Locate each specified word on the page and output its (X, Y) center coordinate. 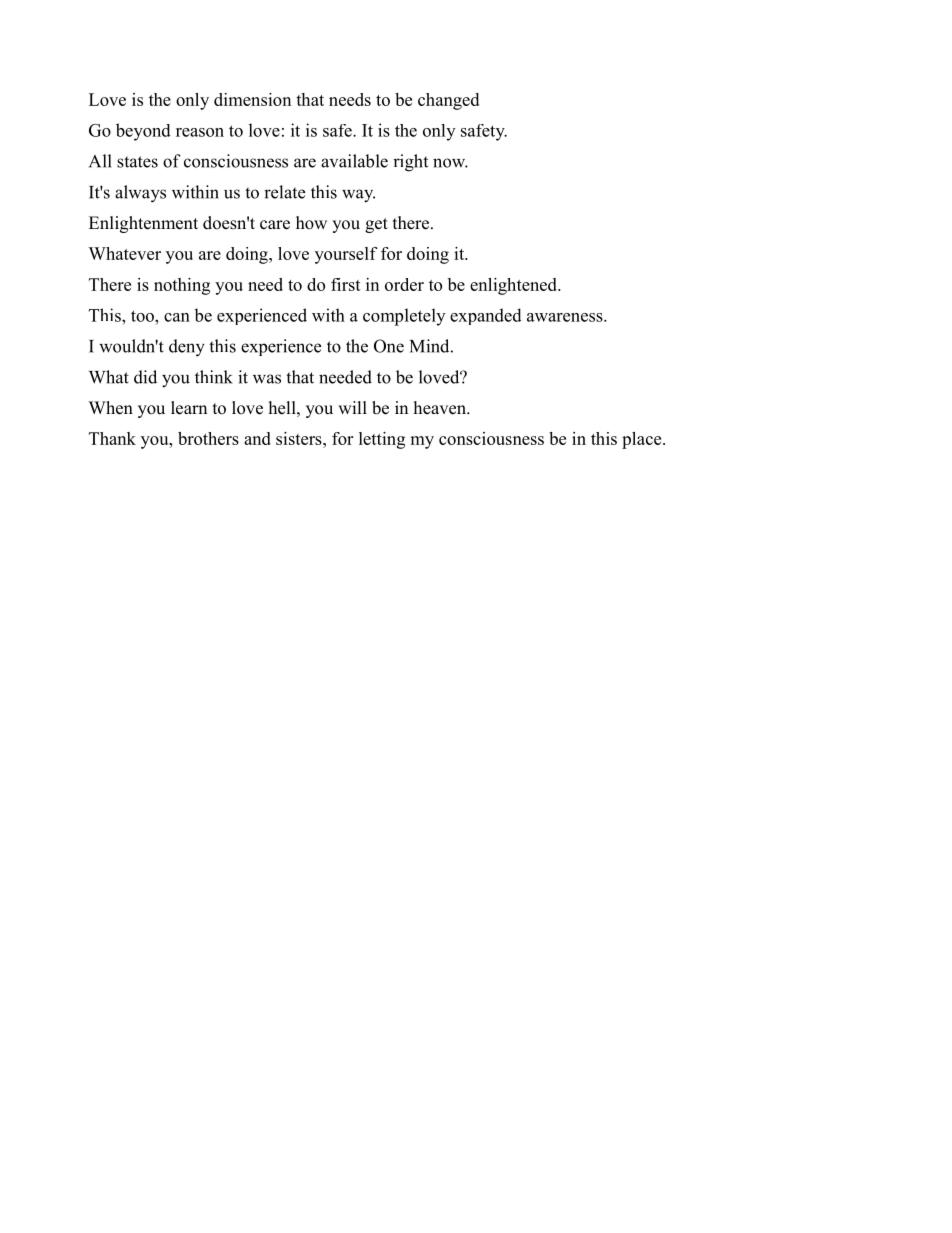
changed (448, 101)
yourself (346, 255)
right (410, 163)
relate (284, 192)
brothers (208, 438)
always (140, 194)
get (376, 225)
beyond (143, 132)
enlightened (514, 286)
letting (382, 440)
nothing (182, 286)
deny (187, 348)
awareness (566, 317)
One (389, 346)
